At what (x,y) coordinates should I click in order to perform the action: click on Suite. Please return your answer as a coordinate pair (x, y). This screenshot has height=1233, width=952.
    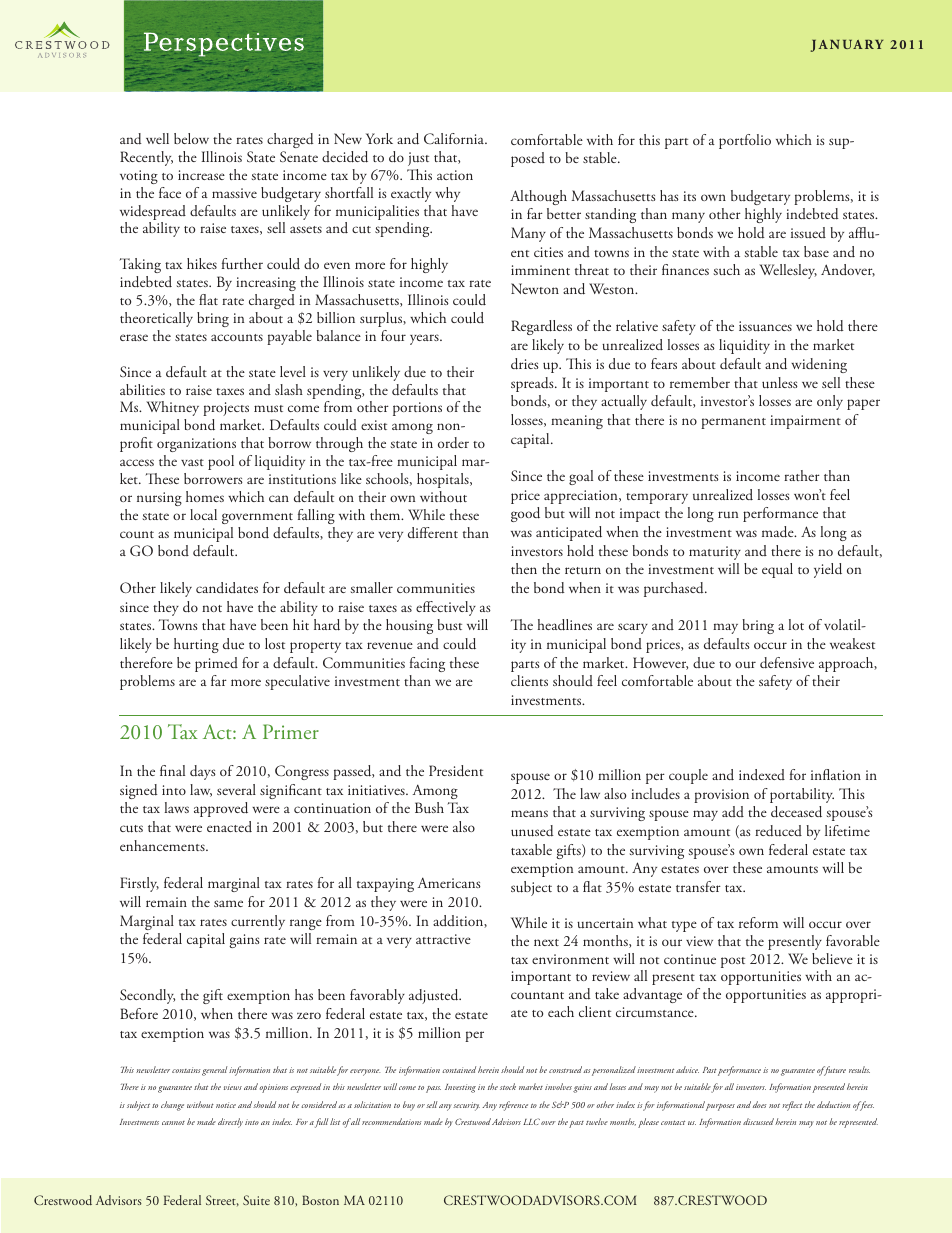
    Looking at the image, I should click on (256, 1200).
